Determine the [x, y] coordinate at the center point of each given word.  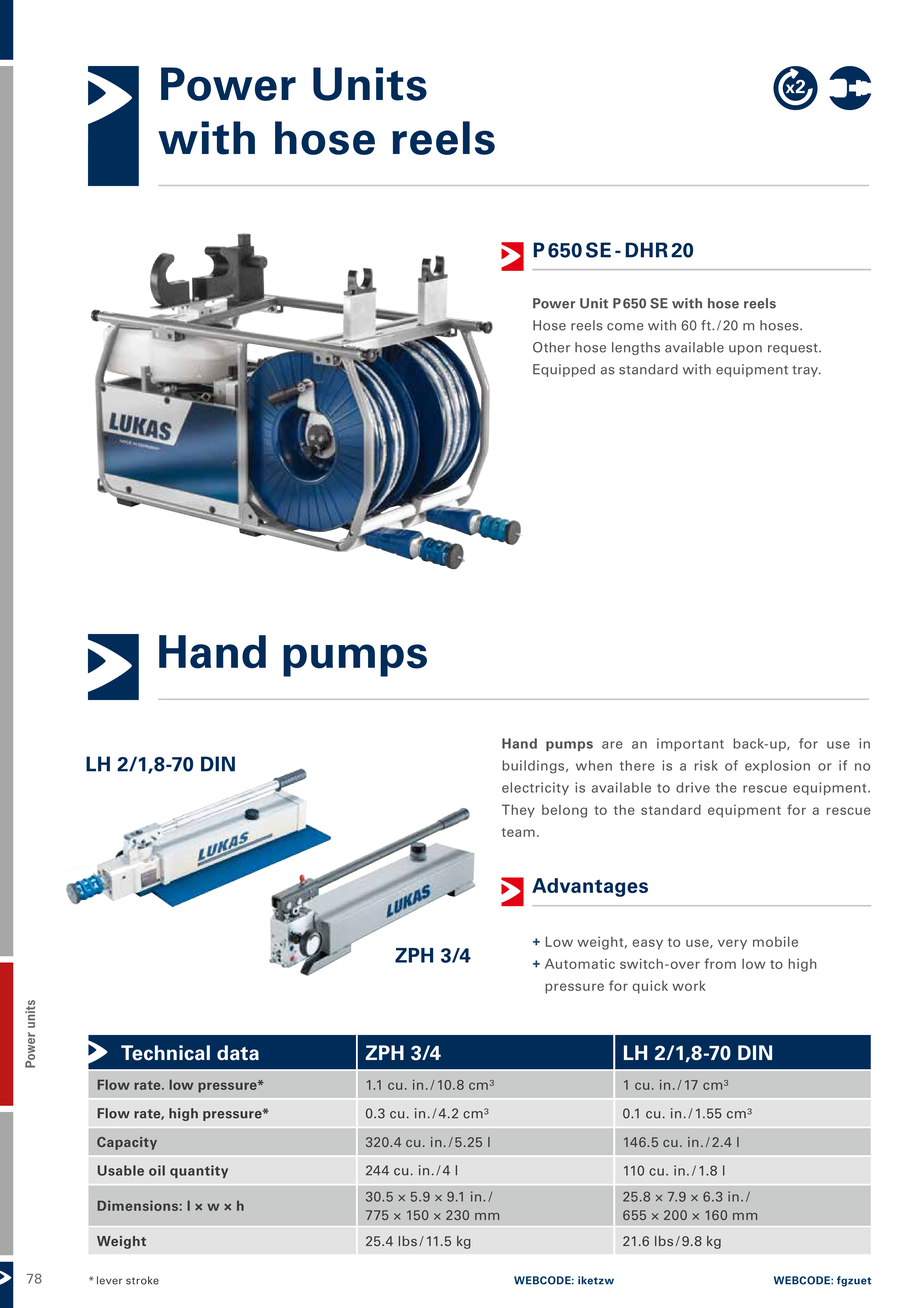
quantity [199, 1171]
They [518, 811]
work [689, 985]
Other [551, 347]
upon [745, 350]
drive [693, 787]
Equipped [564, 370]
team [518, 832]
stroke [142, 1280]
